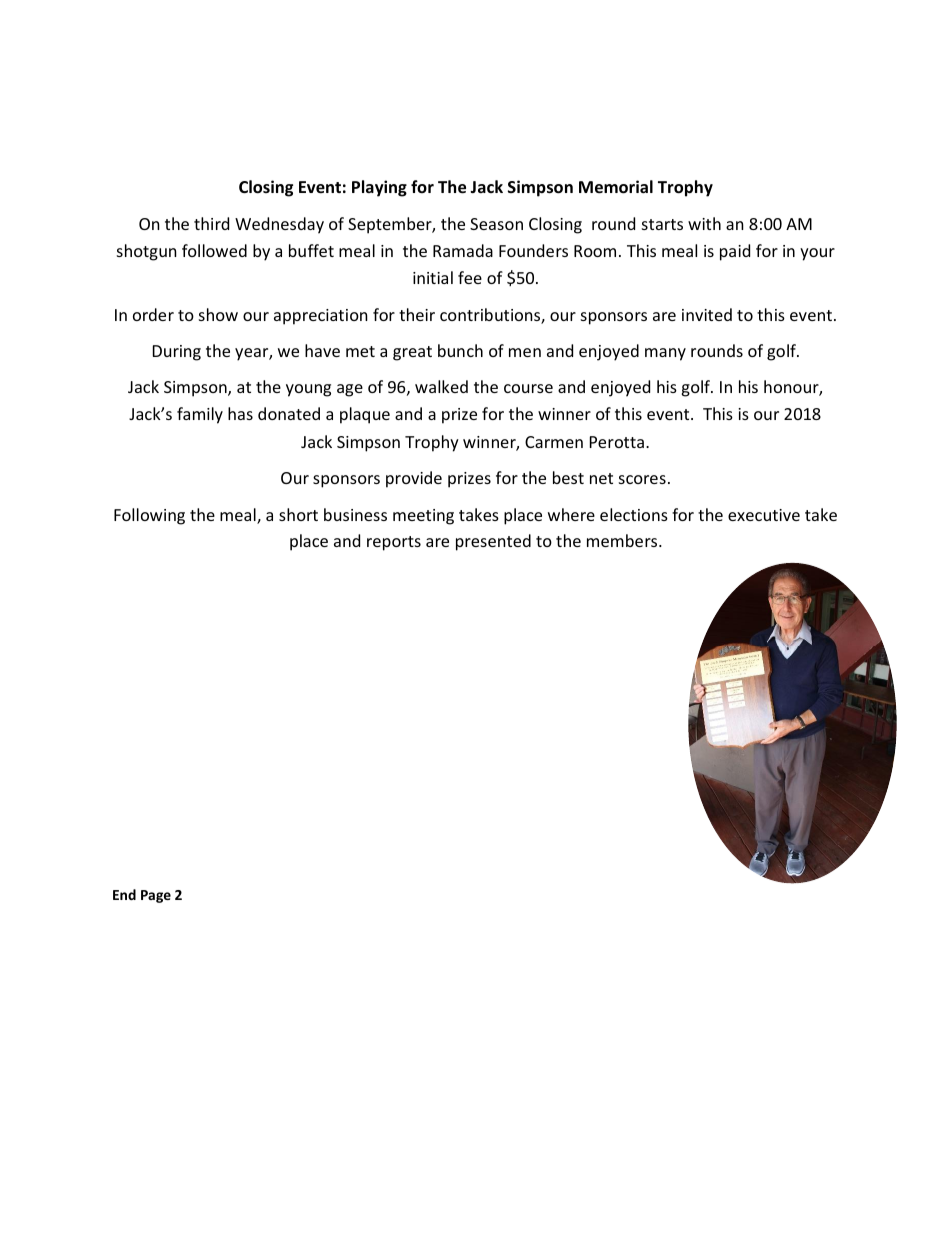 This page has height=1233, width=952. I want to click on with, so click(704, 223).
